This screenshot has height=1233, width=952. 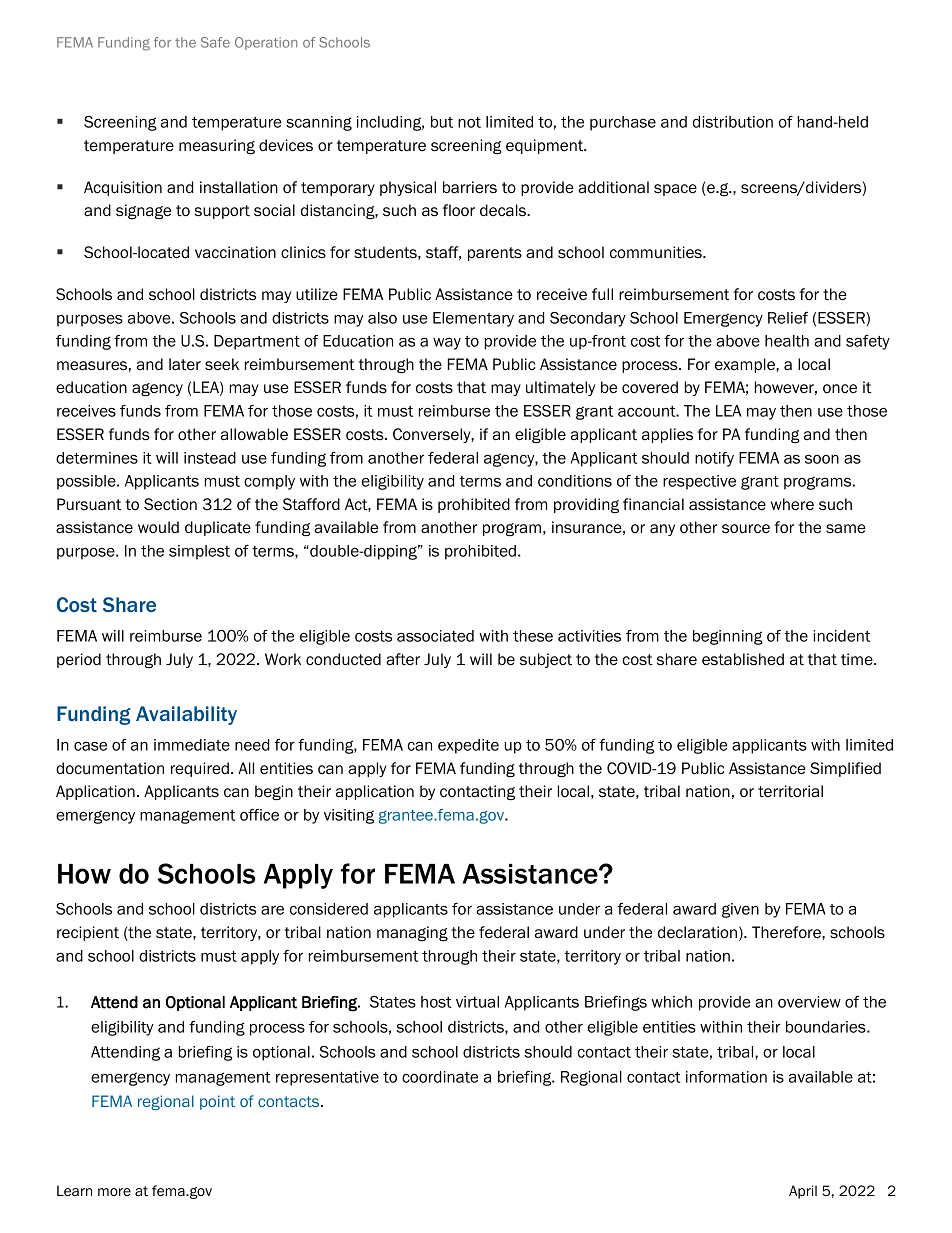 I want to click on distribution, so click(x=732, y=122).
